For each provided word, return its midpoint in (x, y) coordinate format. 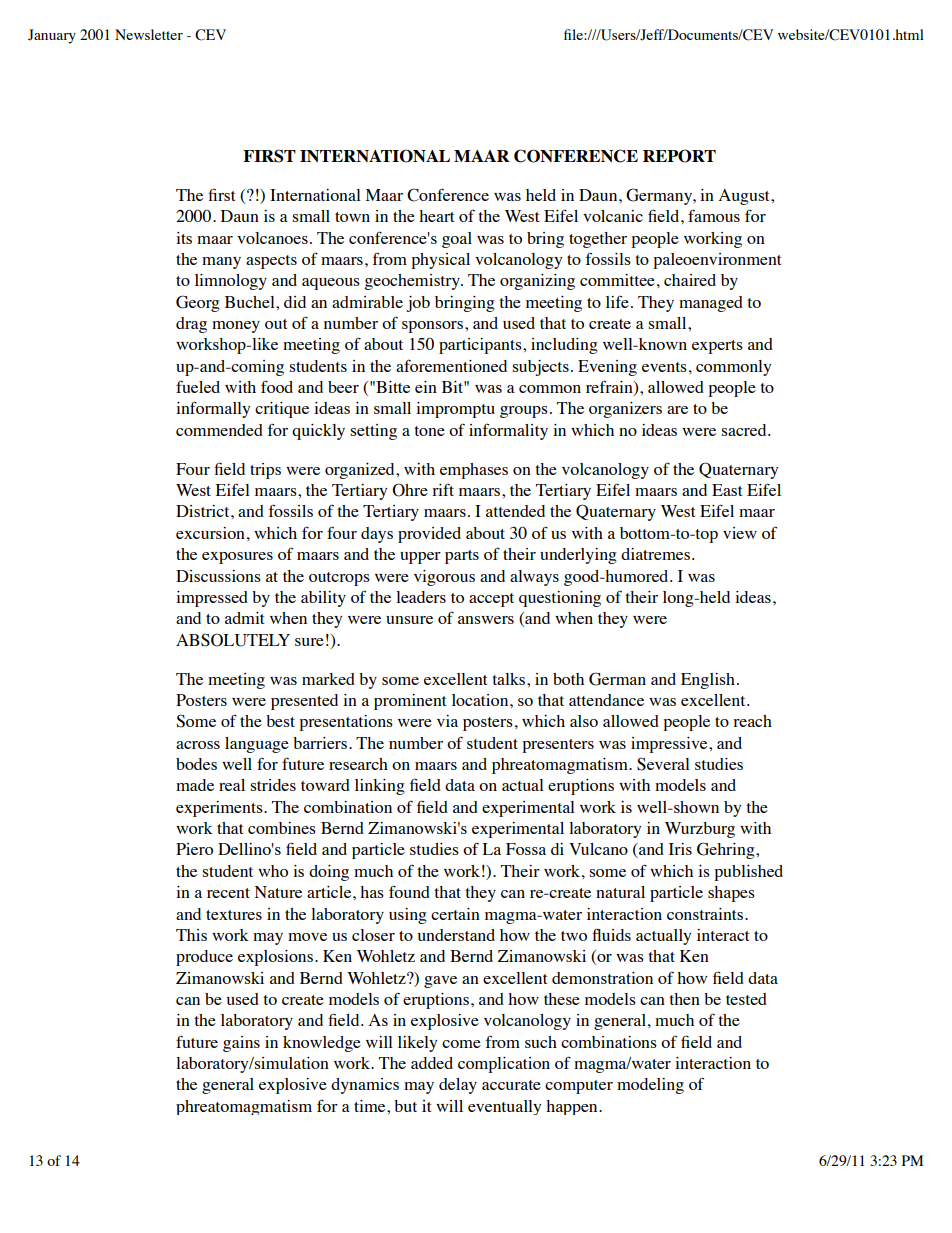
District (204, 511)
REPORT (679, 156)
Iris (680, 849)
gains (241, 1044)
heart (436, 216)
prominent (410, 702)
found (409, 891)
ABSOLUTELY (233, 640)
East (727, 490)
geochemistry (413, 282)
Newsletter (149, 34)
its (184, 238)
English (708, 681)
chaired (690, 280)
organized (361, 471)
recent (228, 893)
